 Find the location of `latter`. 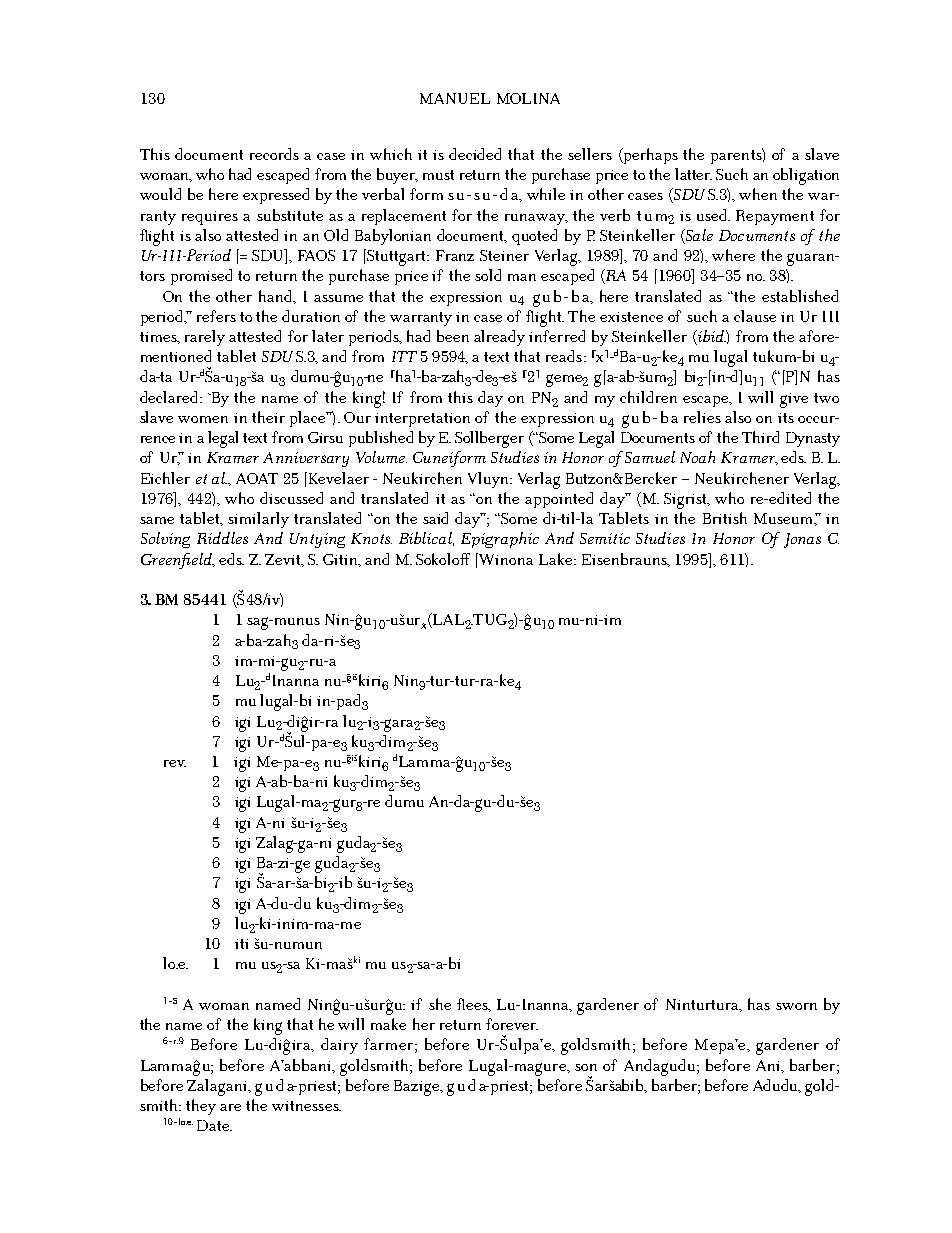

latter is located at coordinates (693, 174).
